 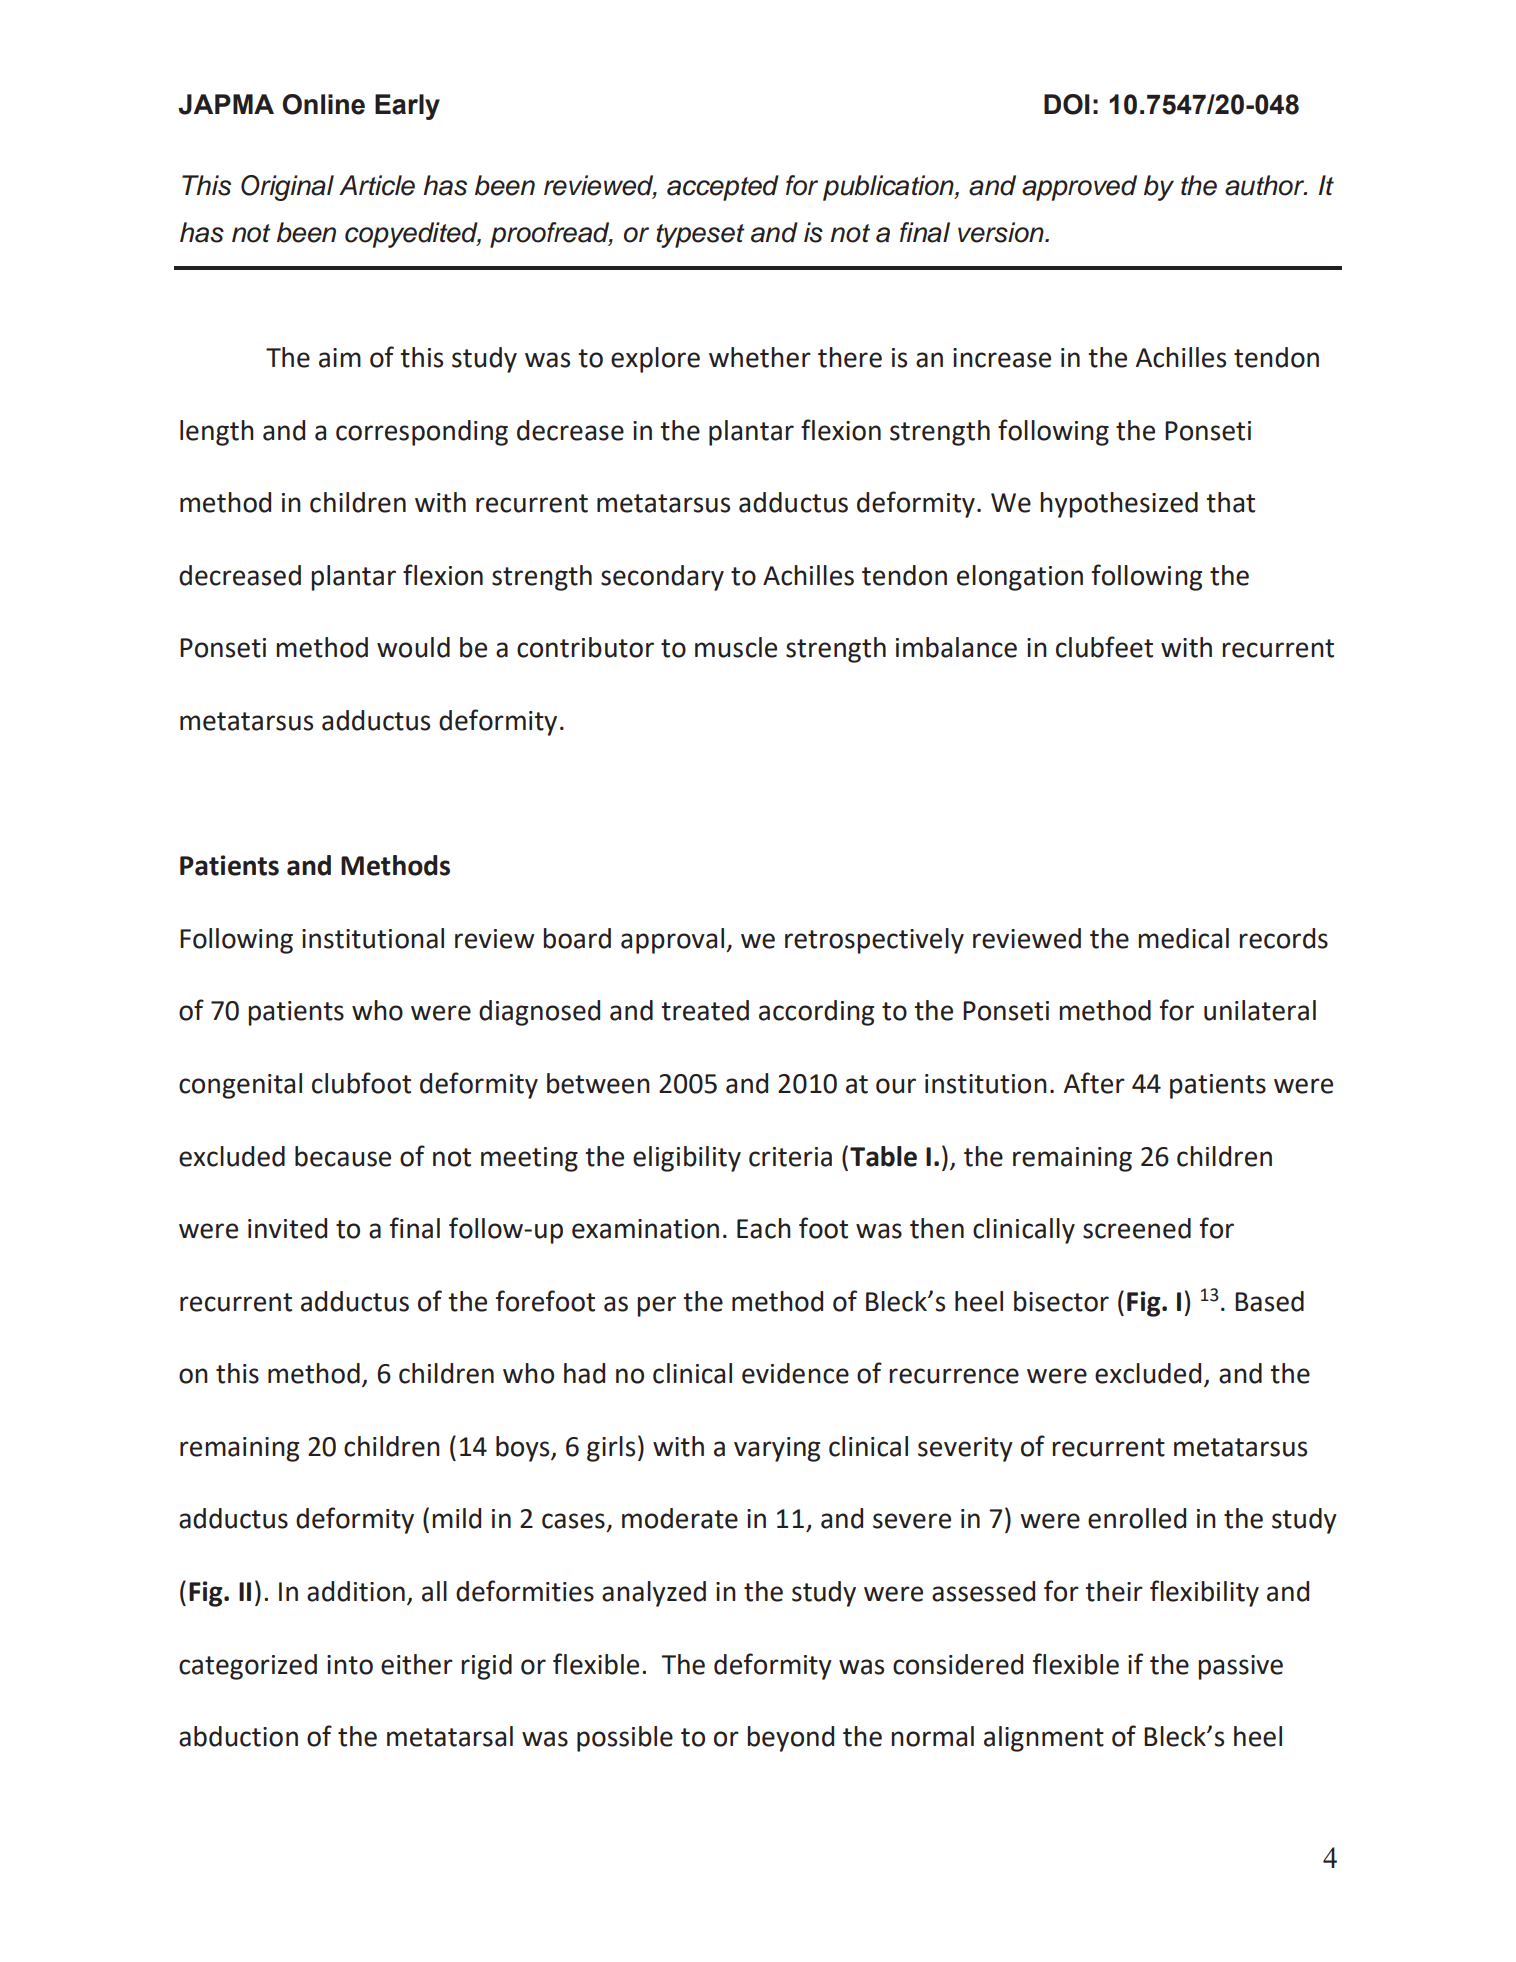 What do you see at coordinates (287, 1228) in the page?
I see `invited` at bounding box center [287, 1228].
